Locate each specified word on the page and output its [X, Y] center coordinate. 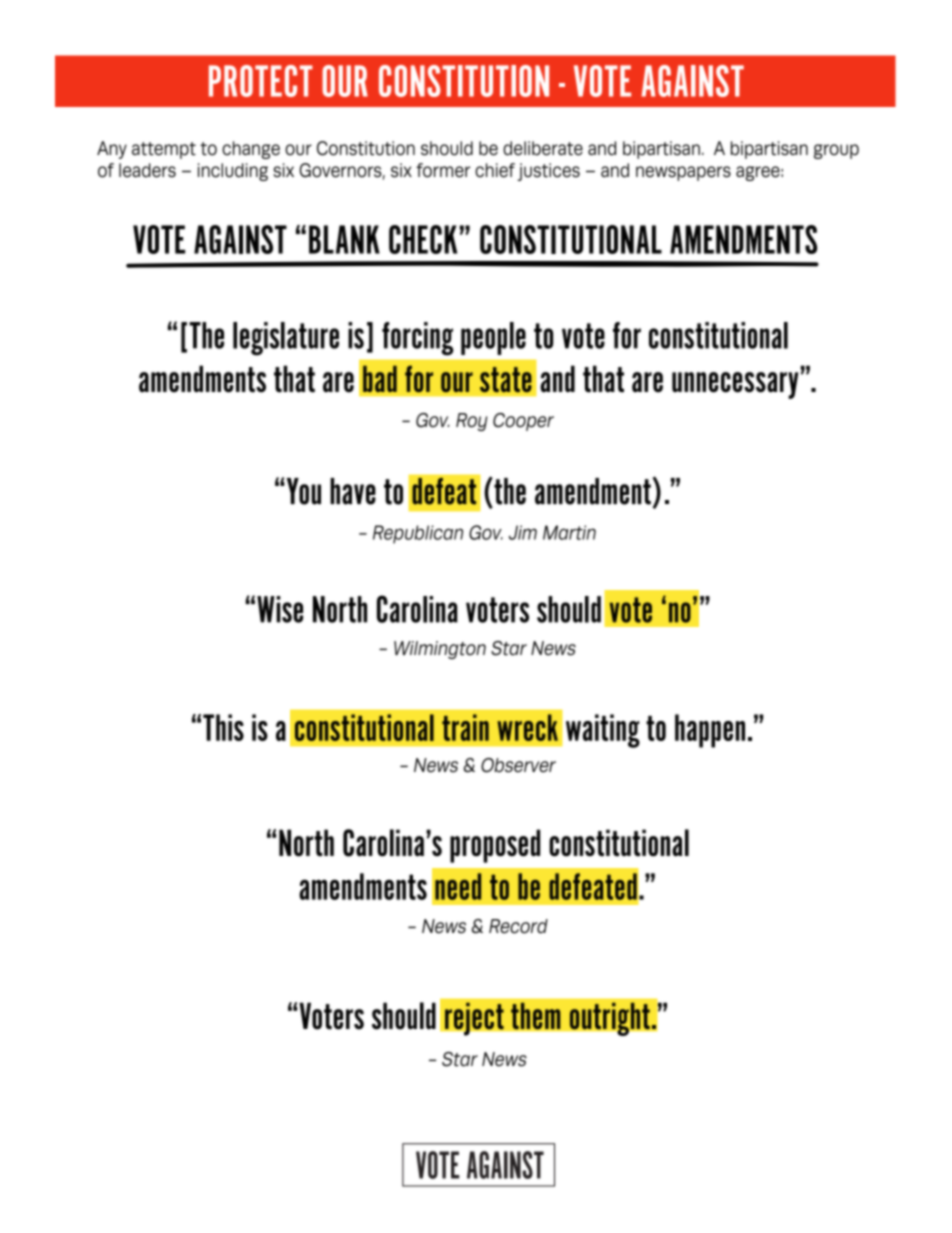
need [458, 886]
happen [710, 731]
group [836, 151]
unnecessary [735, 385]
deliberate [543, 148]
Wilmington [440, 650]
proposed [495, 846]
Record [518, 926]
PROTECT [261, 81]
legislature [286, 339]
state [506, 379]
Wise [280, 609]
